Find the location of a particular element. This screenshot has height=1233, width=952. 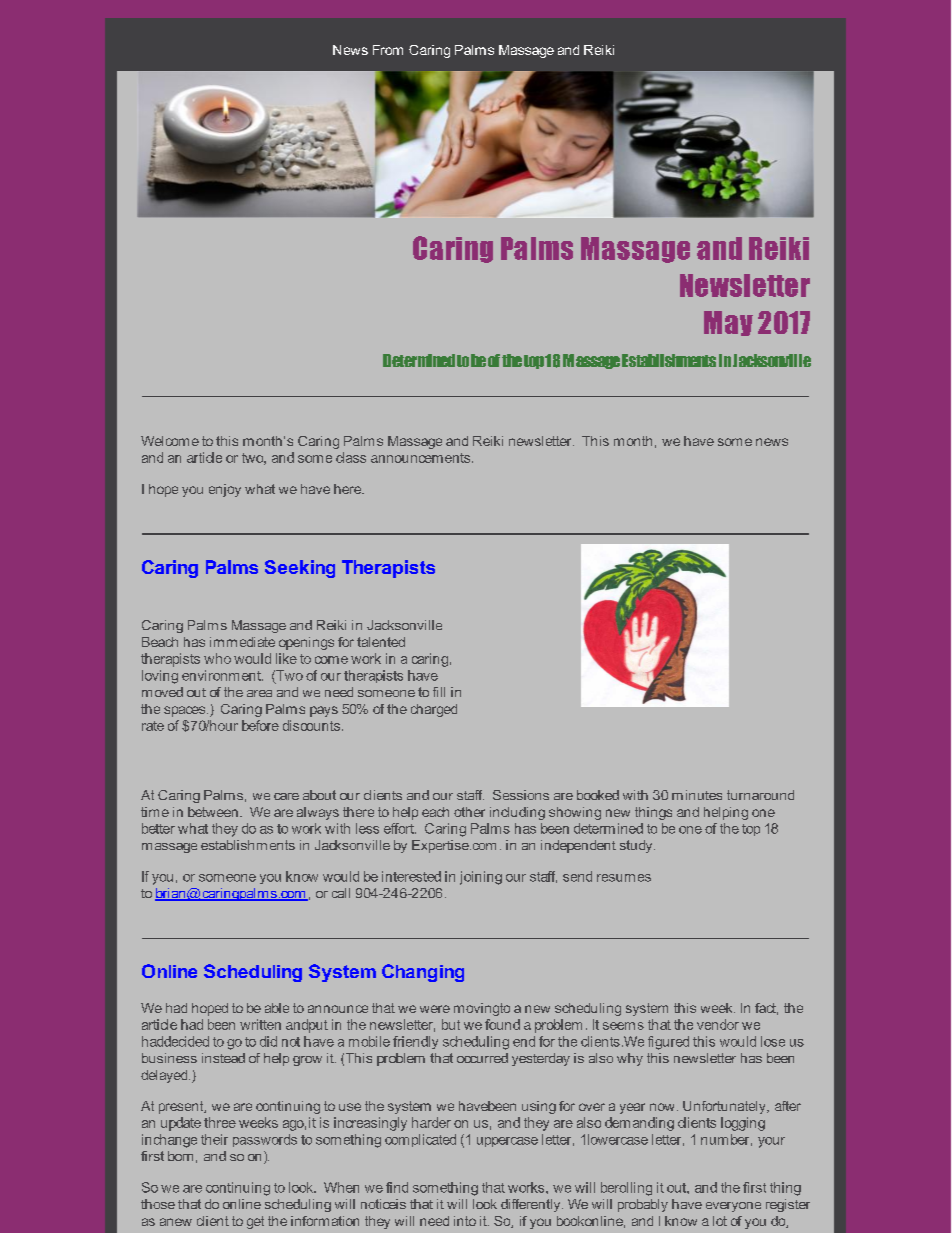

turnaround is located at coordinates (760, 795).
